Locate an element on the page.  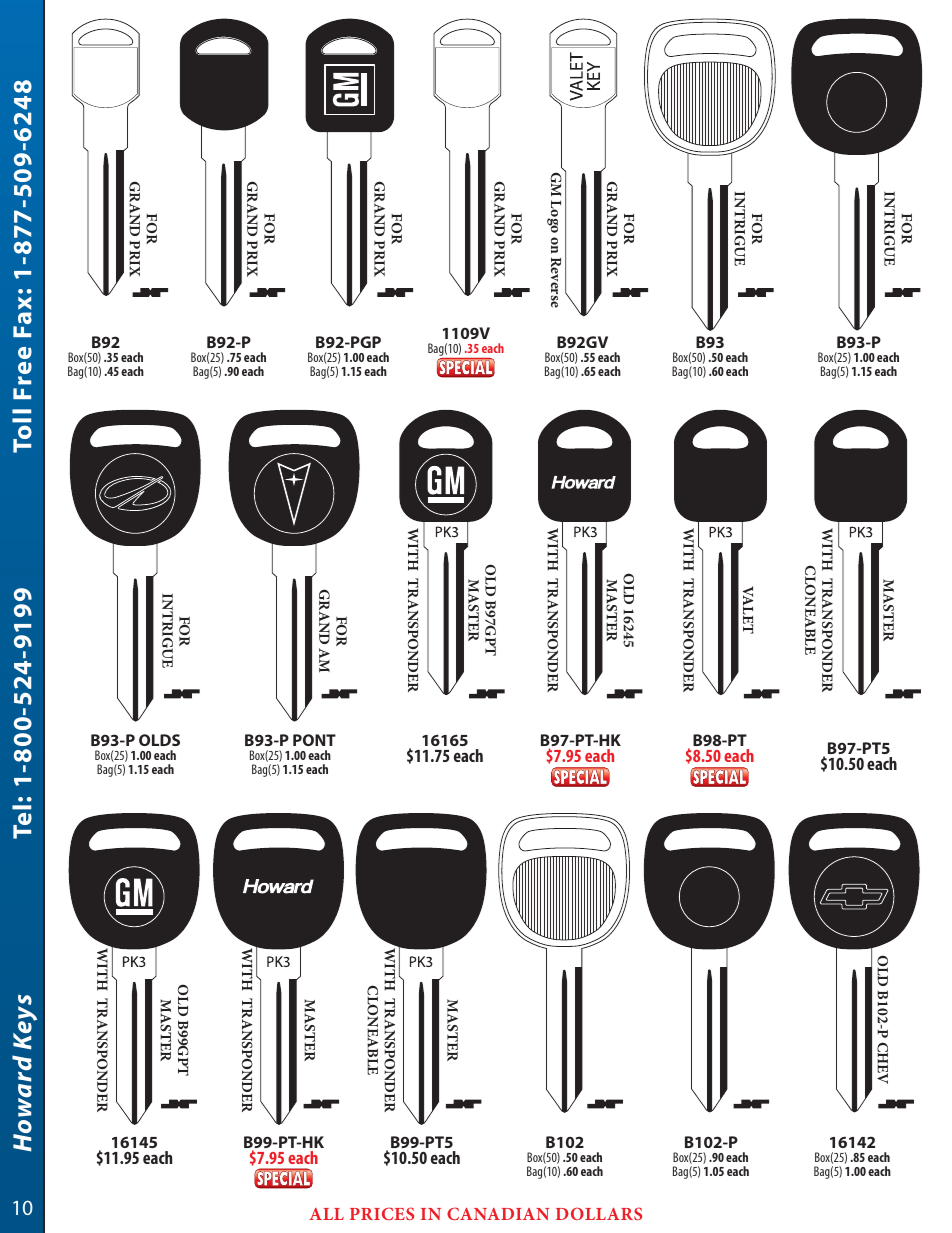
PONT is located at coordinates (314, 740).
